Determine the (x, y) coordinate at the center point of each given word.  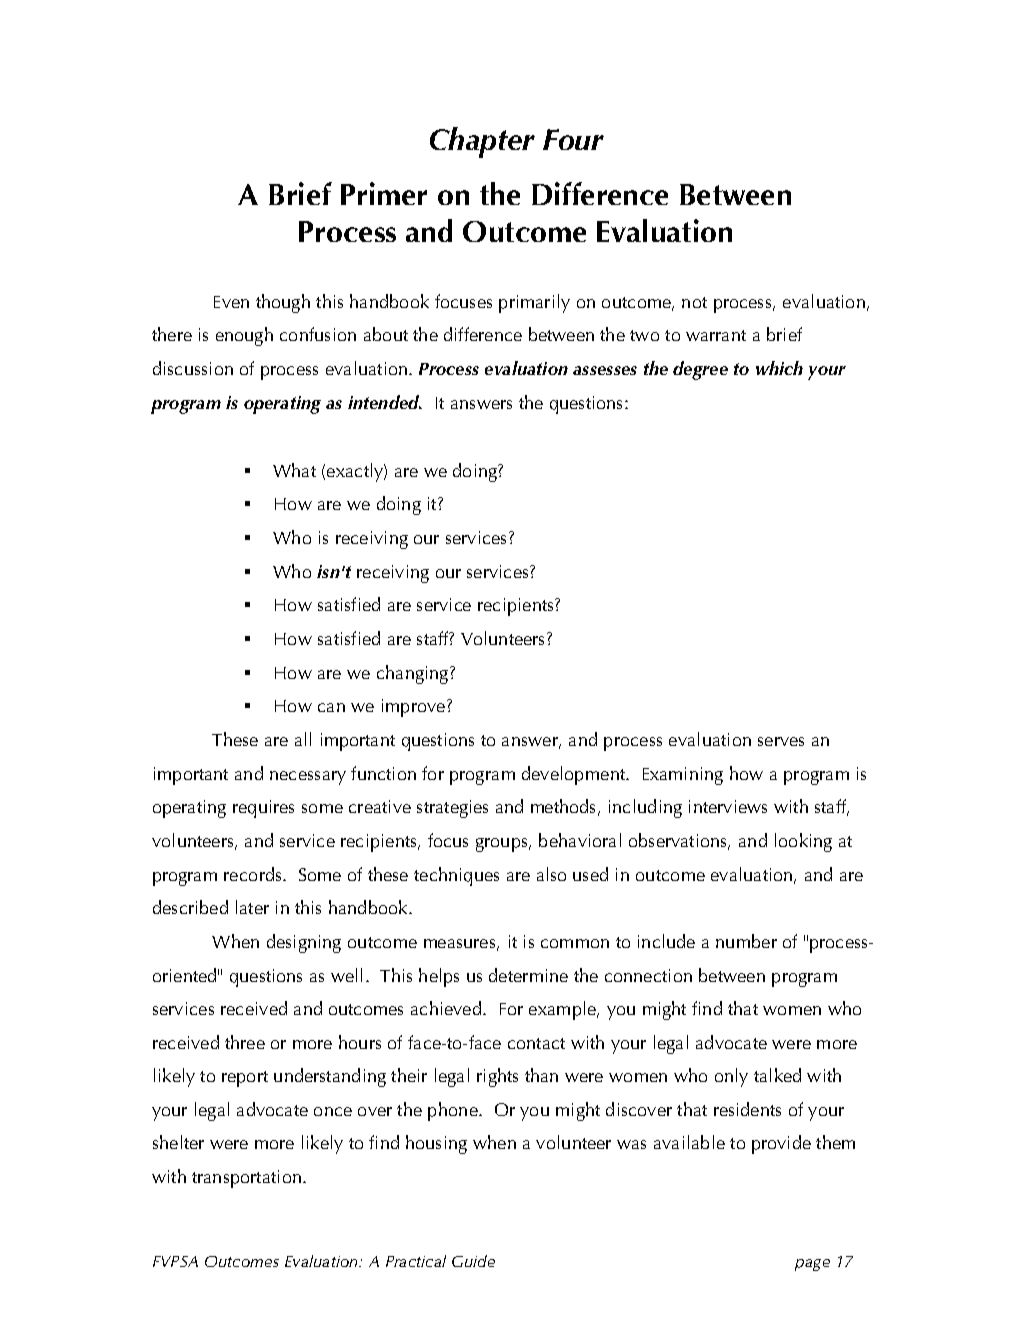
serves (781, 741)
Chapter (482, 142)
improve (413, 708)
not (694, 302)
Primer (384, 193)
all (303, 739)
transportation (246, 1179)
